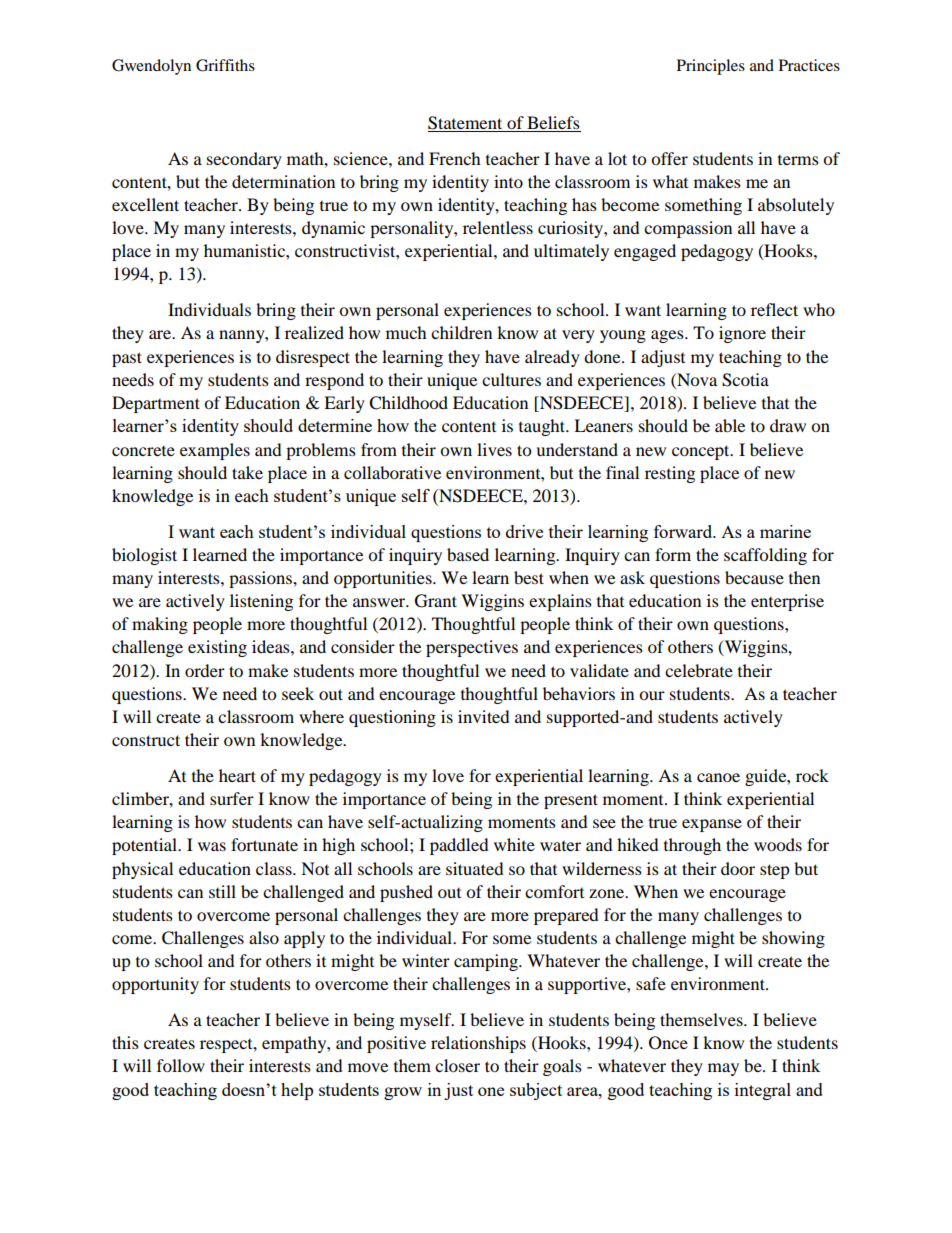 The width and height of the screenshot is (952, 1233). I want to click on Griffiths, so click(225, 65).
